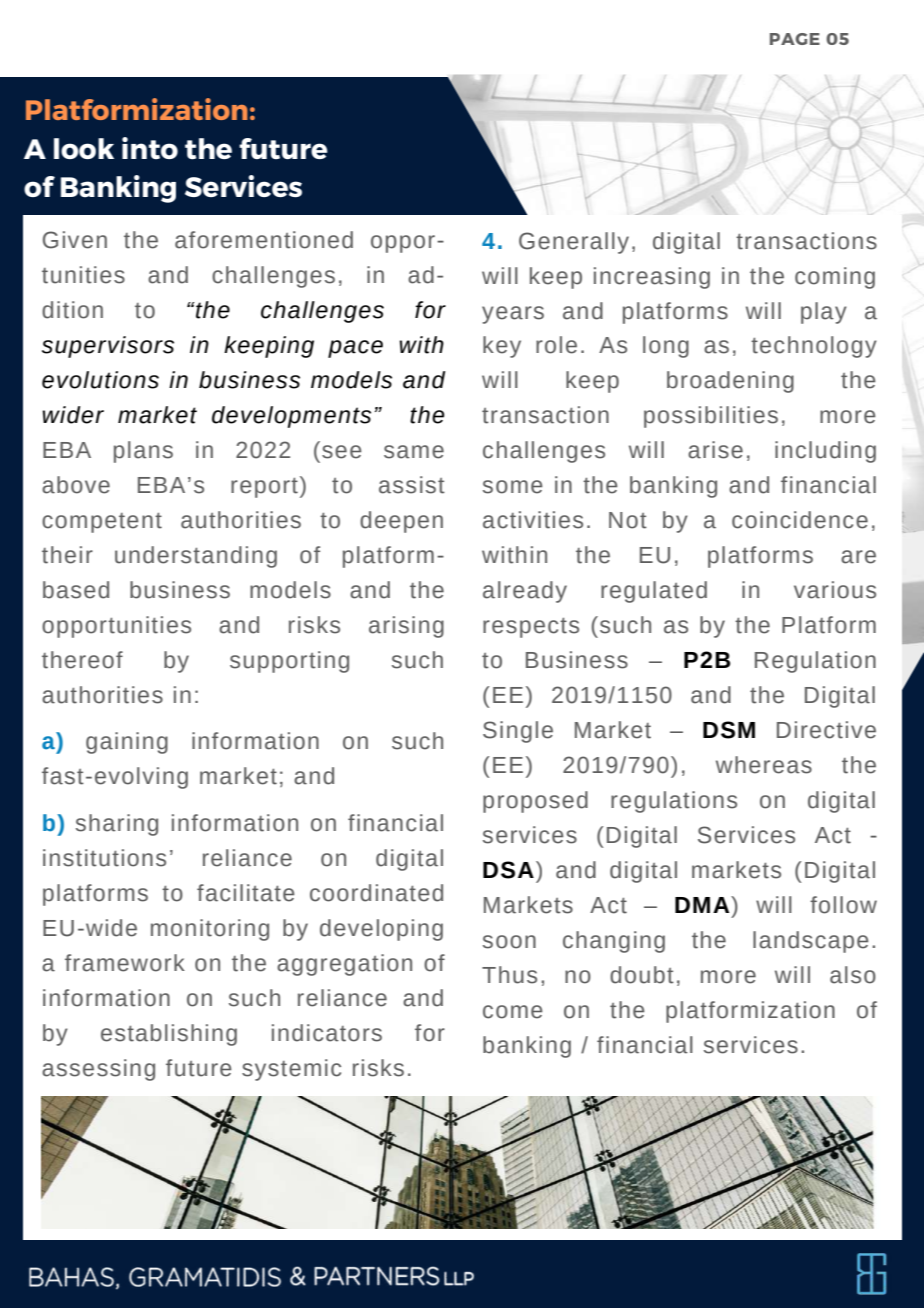 The image size is (924, 1308). What do you see at coordinates (574, 243) in the document?
I see `Generally` at bounding box center [574, 243].
